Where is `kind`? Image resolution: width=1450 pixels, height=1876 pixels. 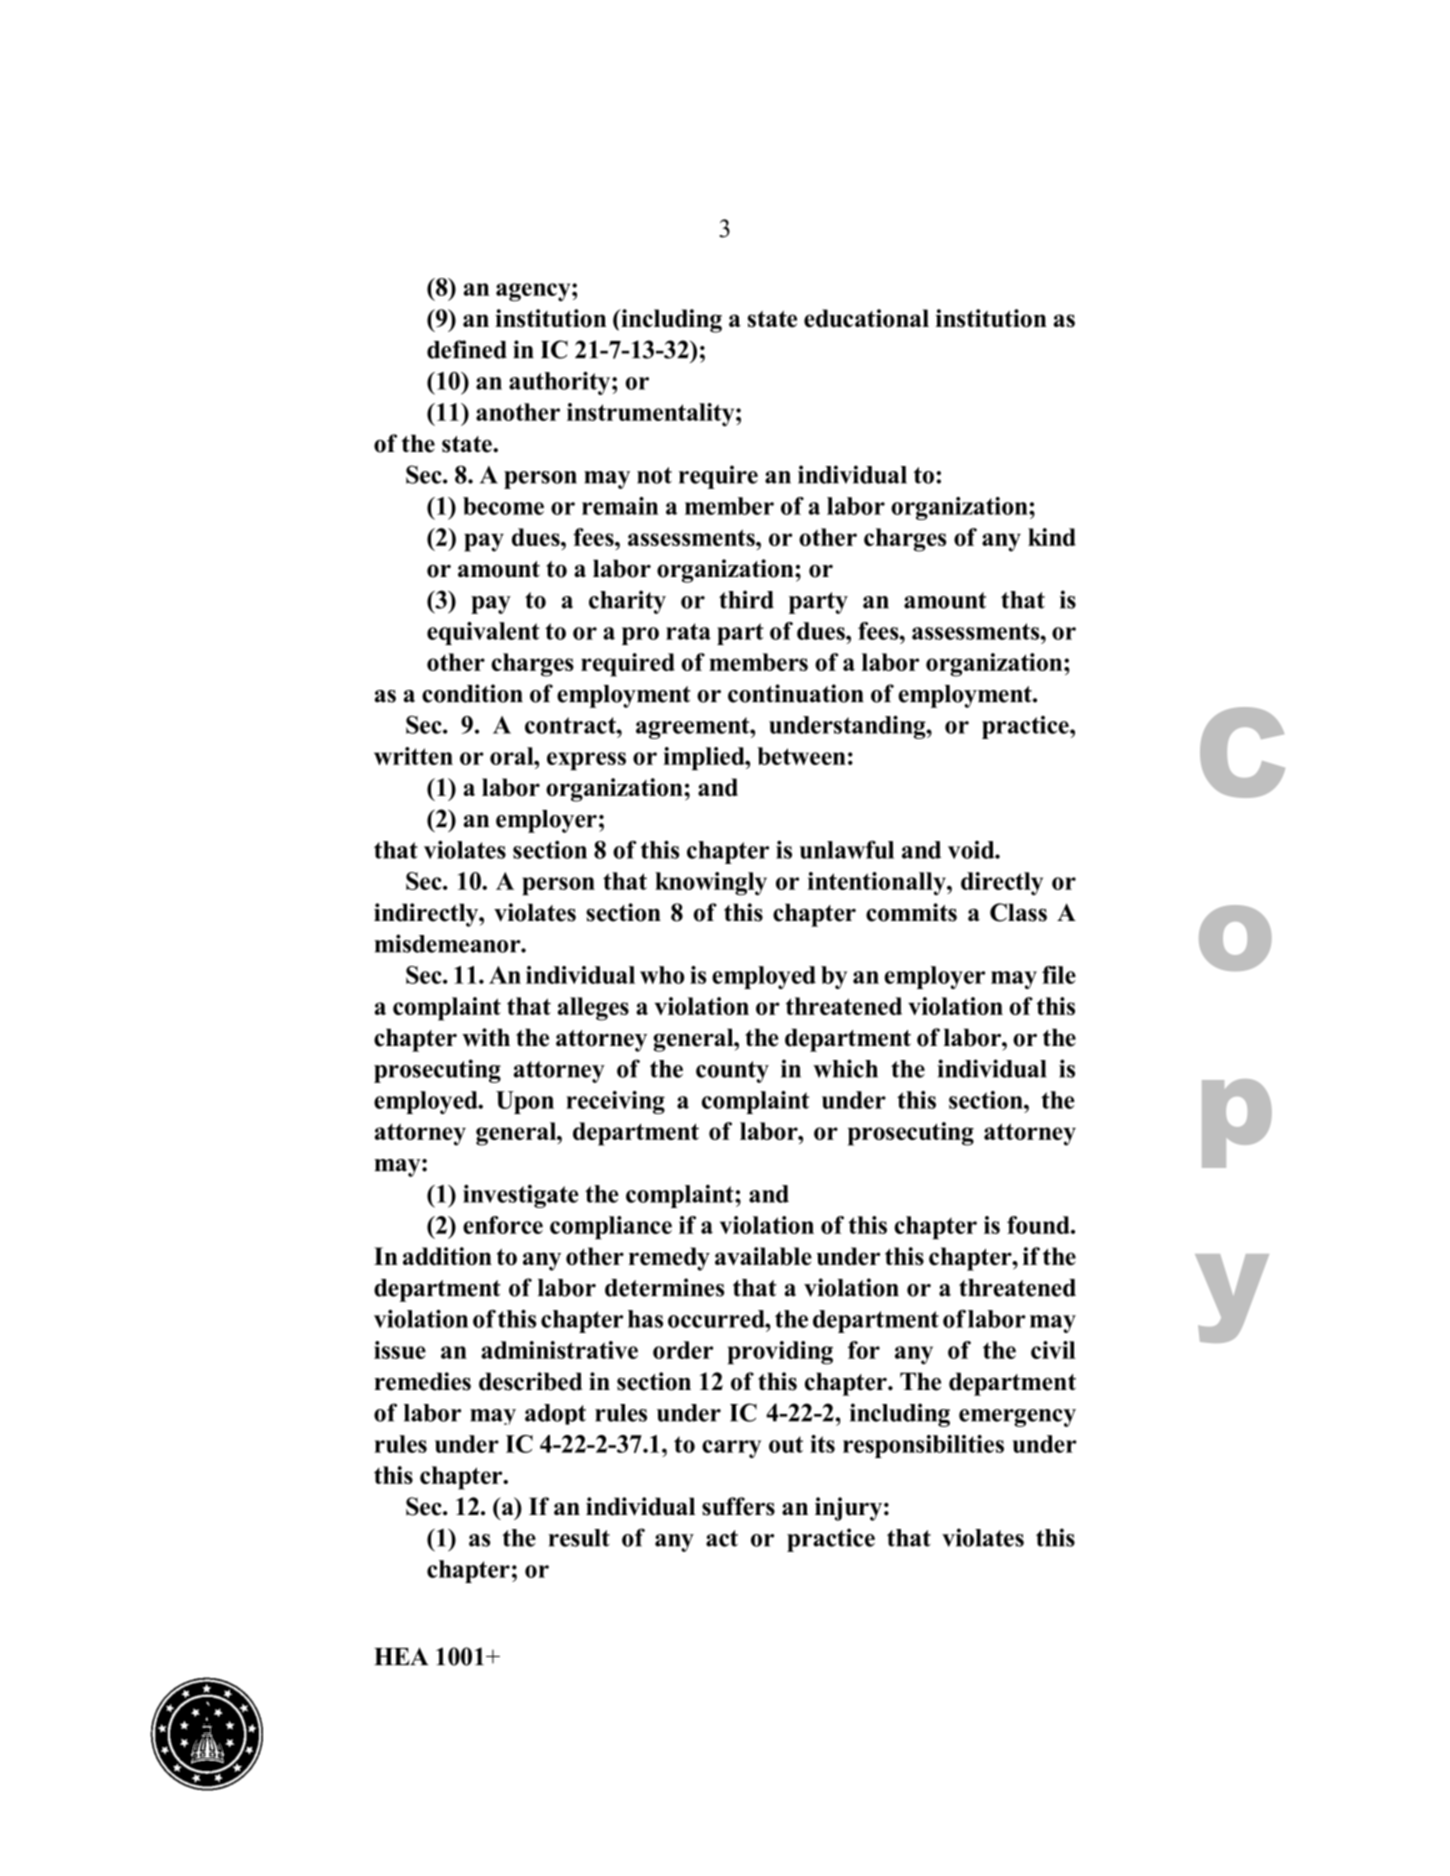 kind is located at coordinates (1052, 537).
